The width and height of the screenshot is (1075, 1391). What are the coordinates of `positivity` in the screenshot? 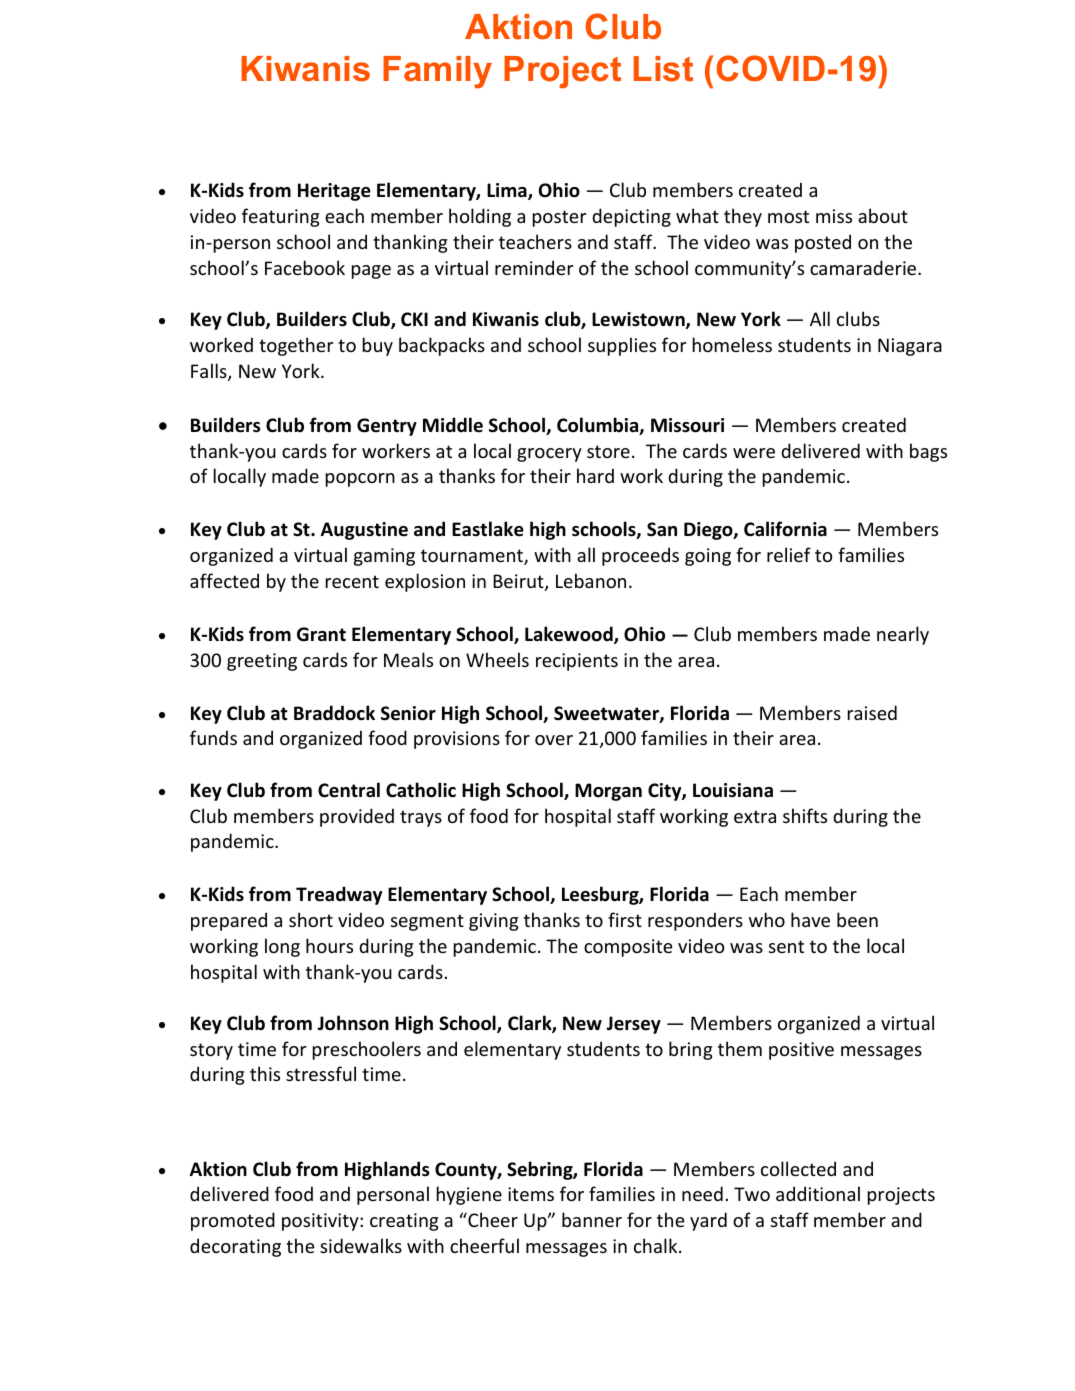 It's located at (321, 1222).
